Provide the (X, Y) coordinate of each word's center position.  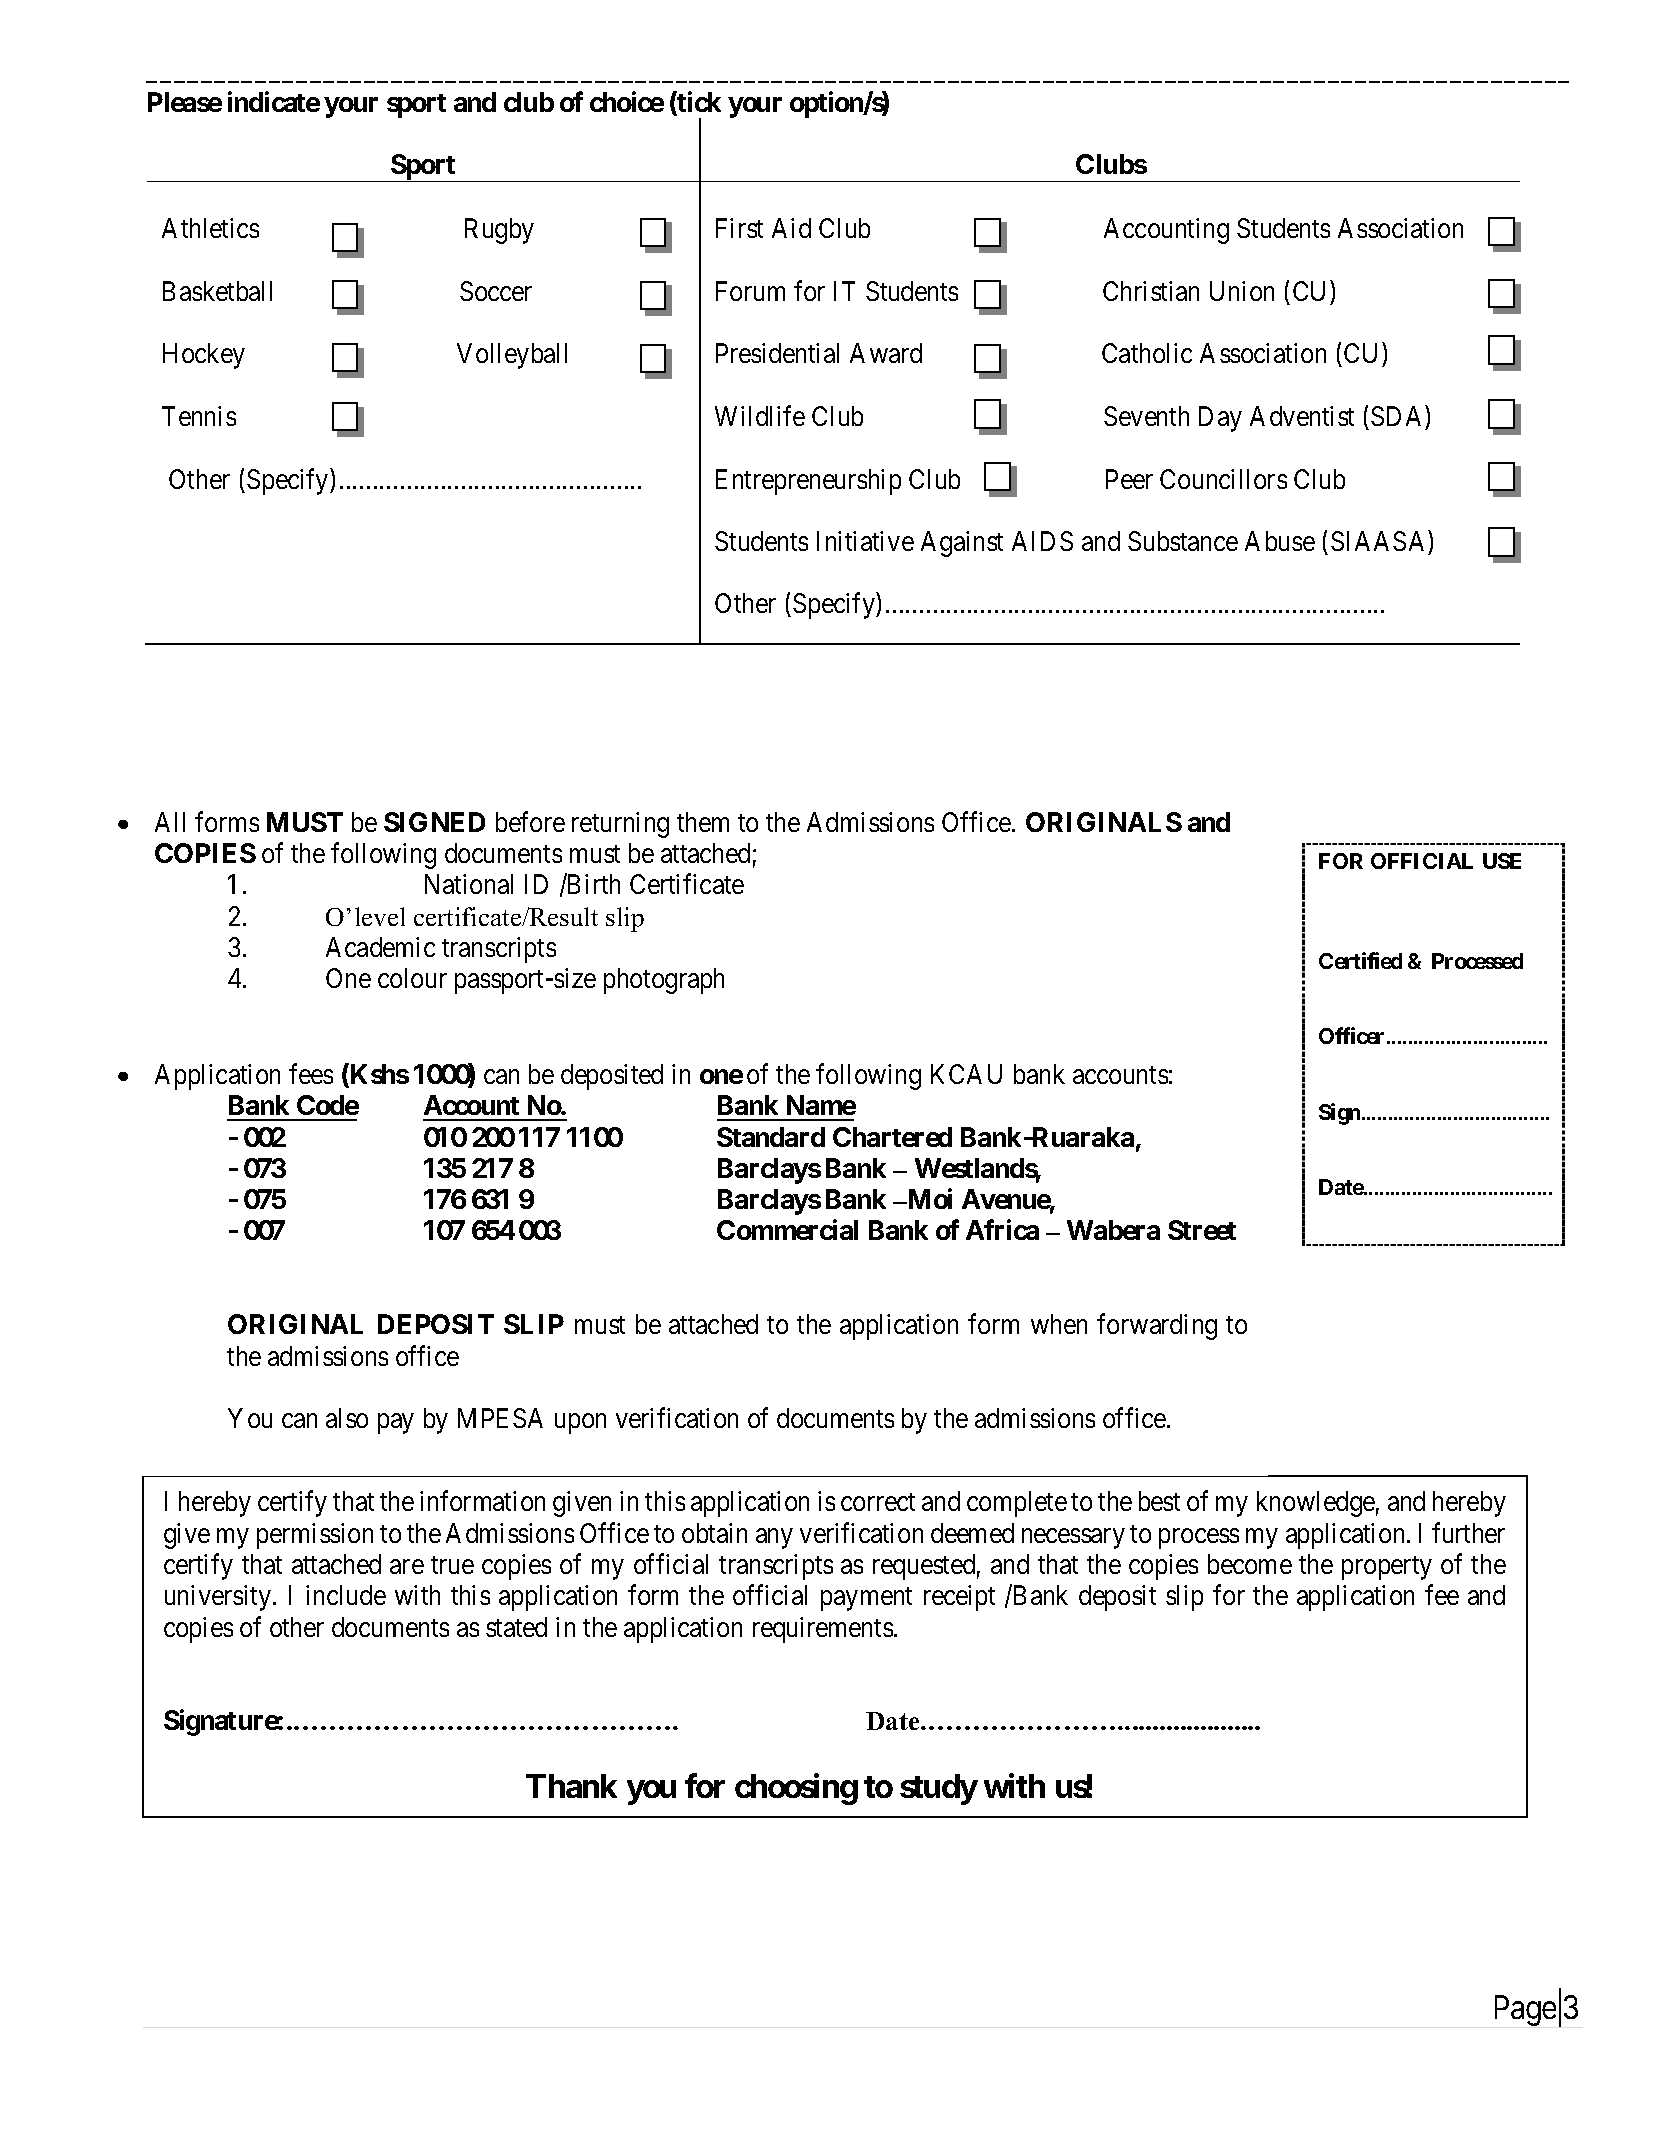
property (1387, 1568)
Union (1242, 291)
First (739, 228)
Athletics (210, 228)
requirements (823, 1630)
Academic (380, 947)
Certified (1360, 960)
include (346, 1595)
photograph (664, 981)
